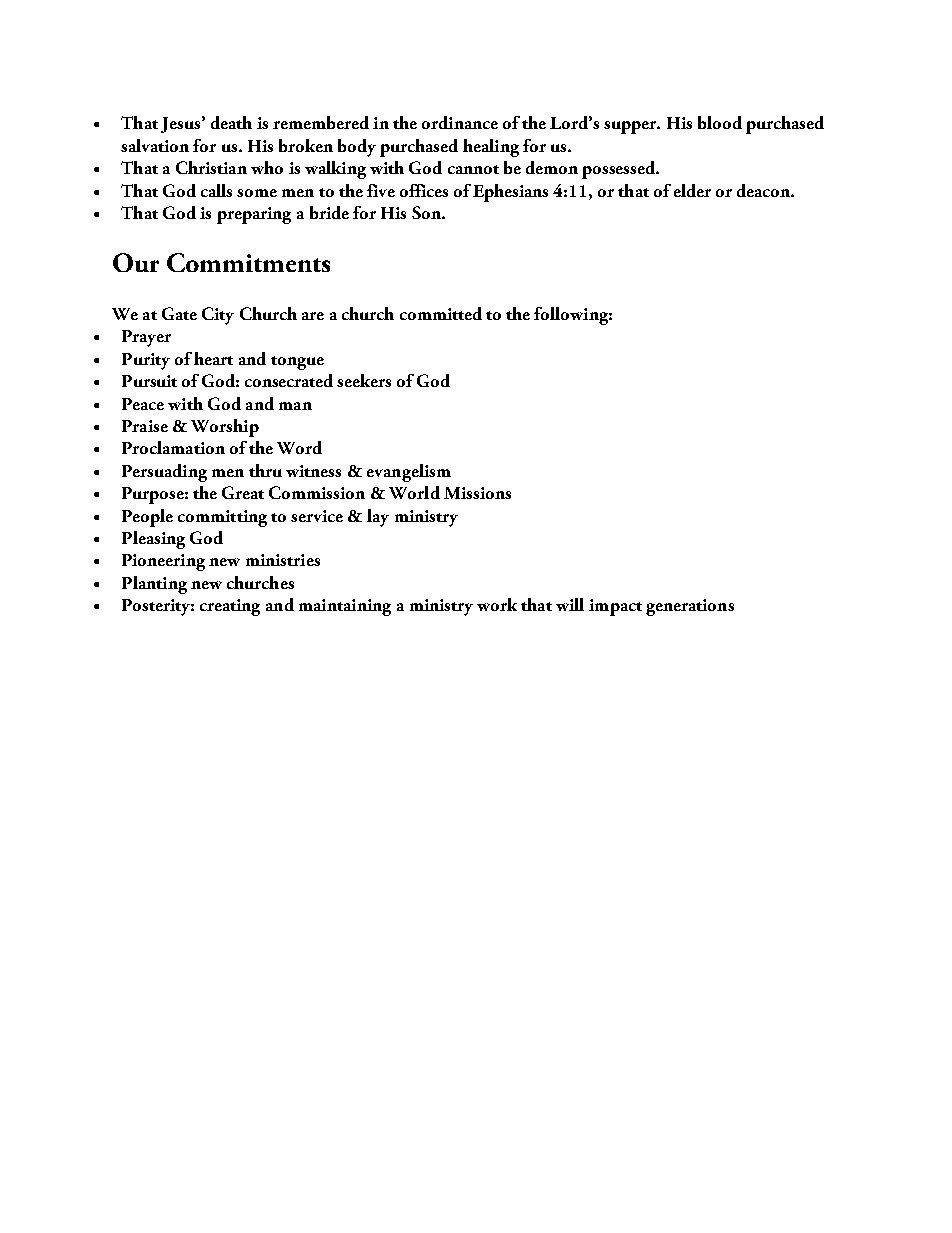 The height and width of the screenshot is (1233, 952). What do you see at coordinates (497, 604) in the screenshot?
I see `work` at bounding box center [497, 604].
